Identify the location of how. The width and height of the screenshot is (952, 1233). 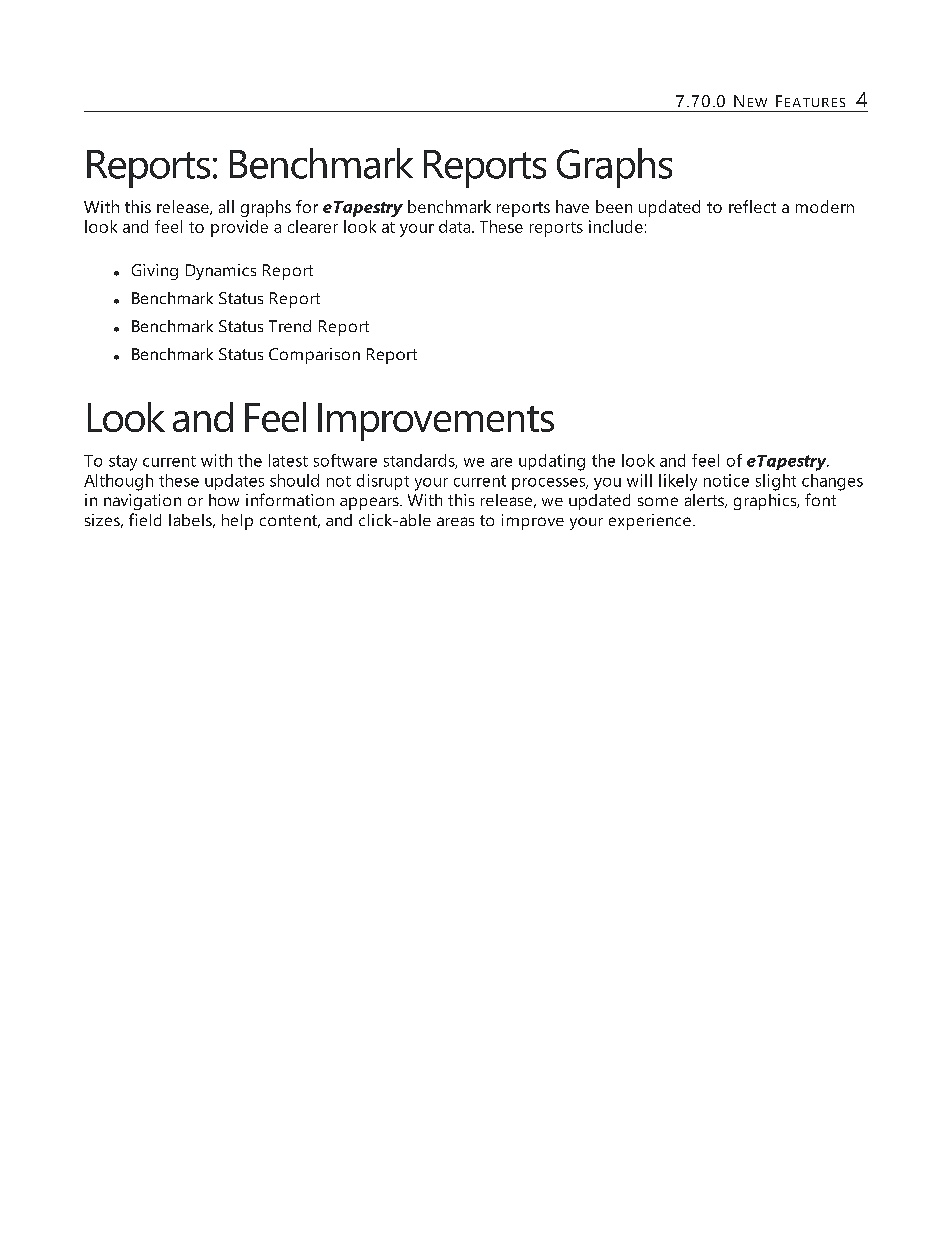
(224, 500).
